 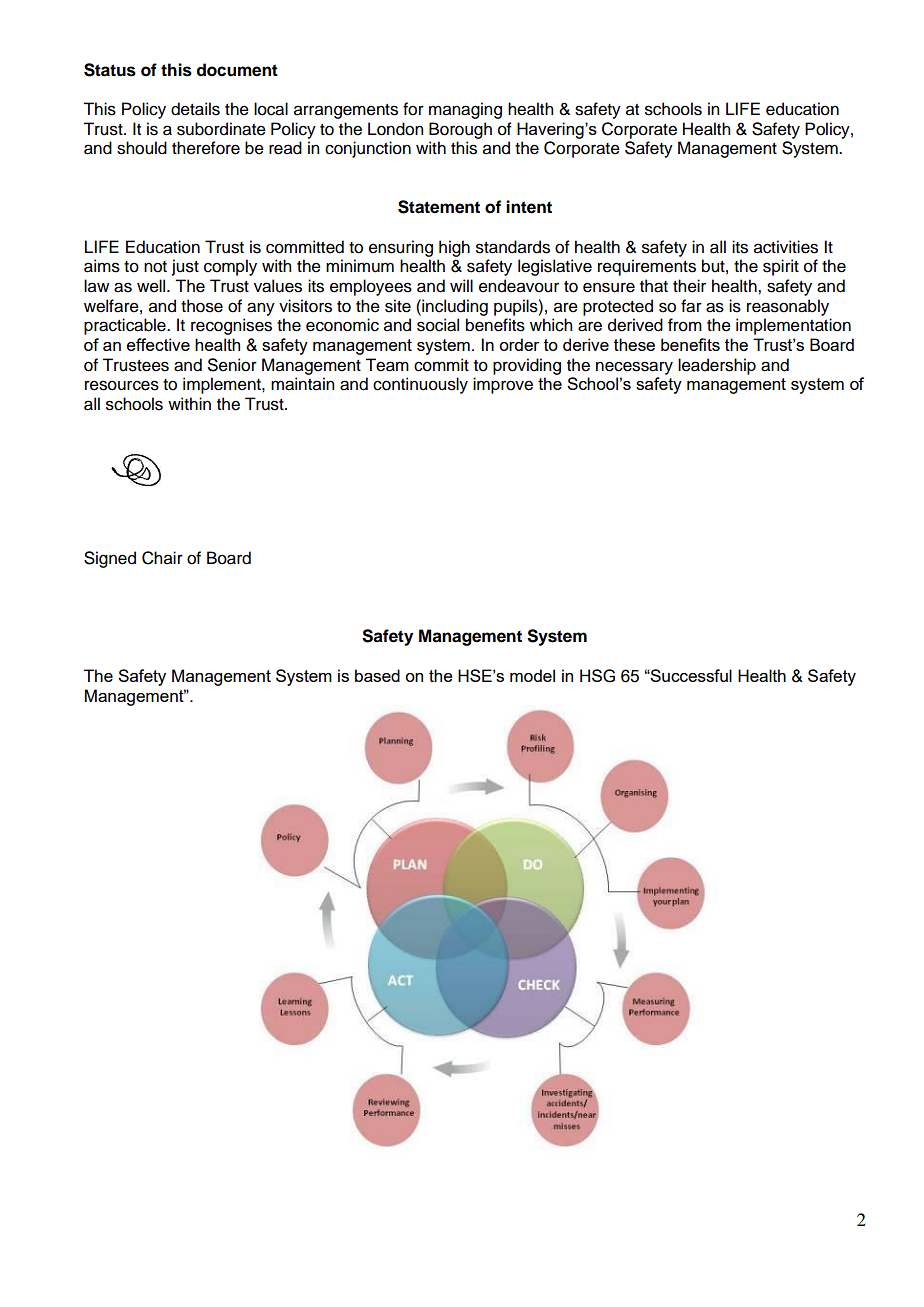 I want to click on details, so click(x=195, y=109).
